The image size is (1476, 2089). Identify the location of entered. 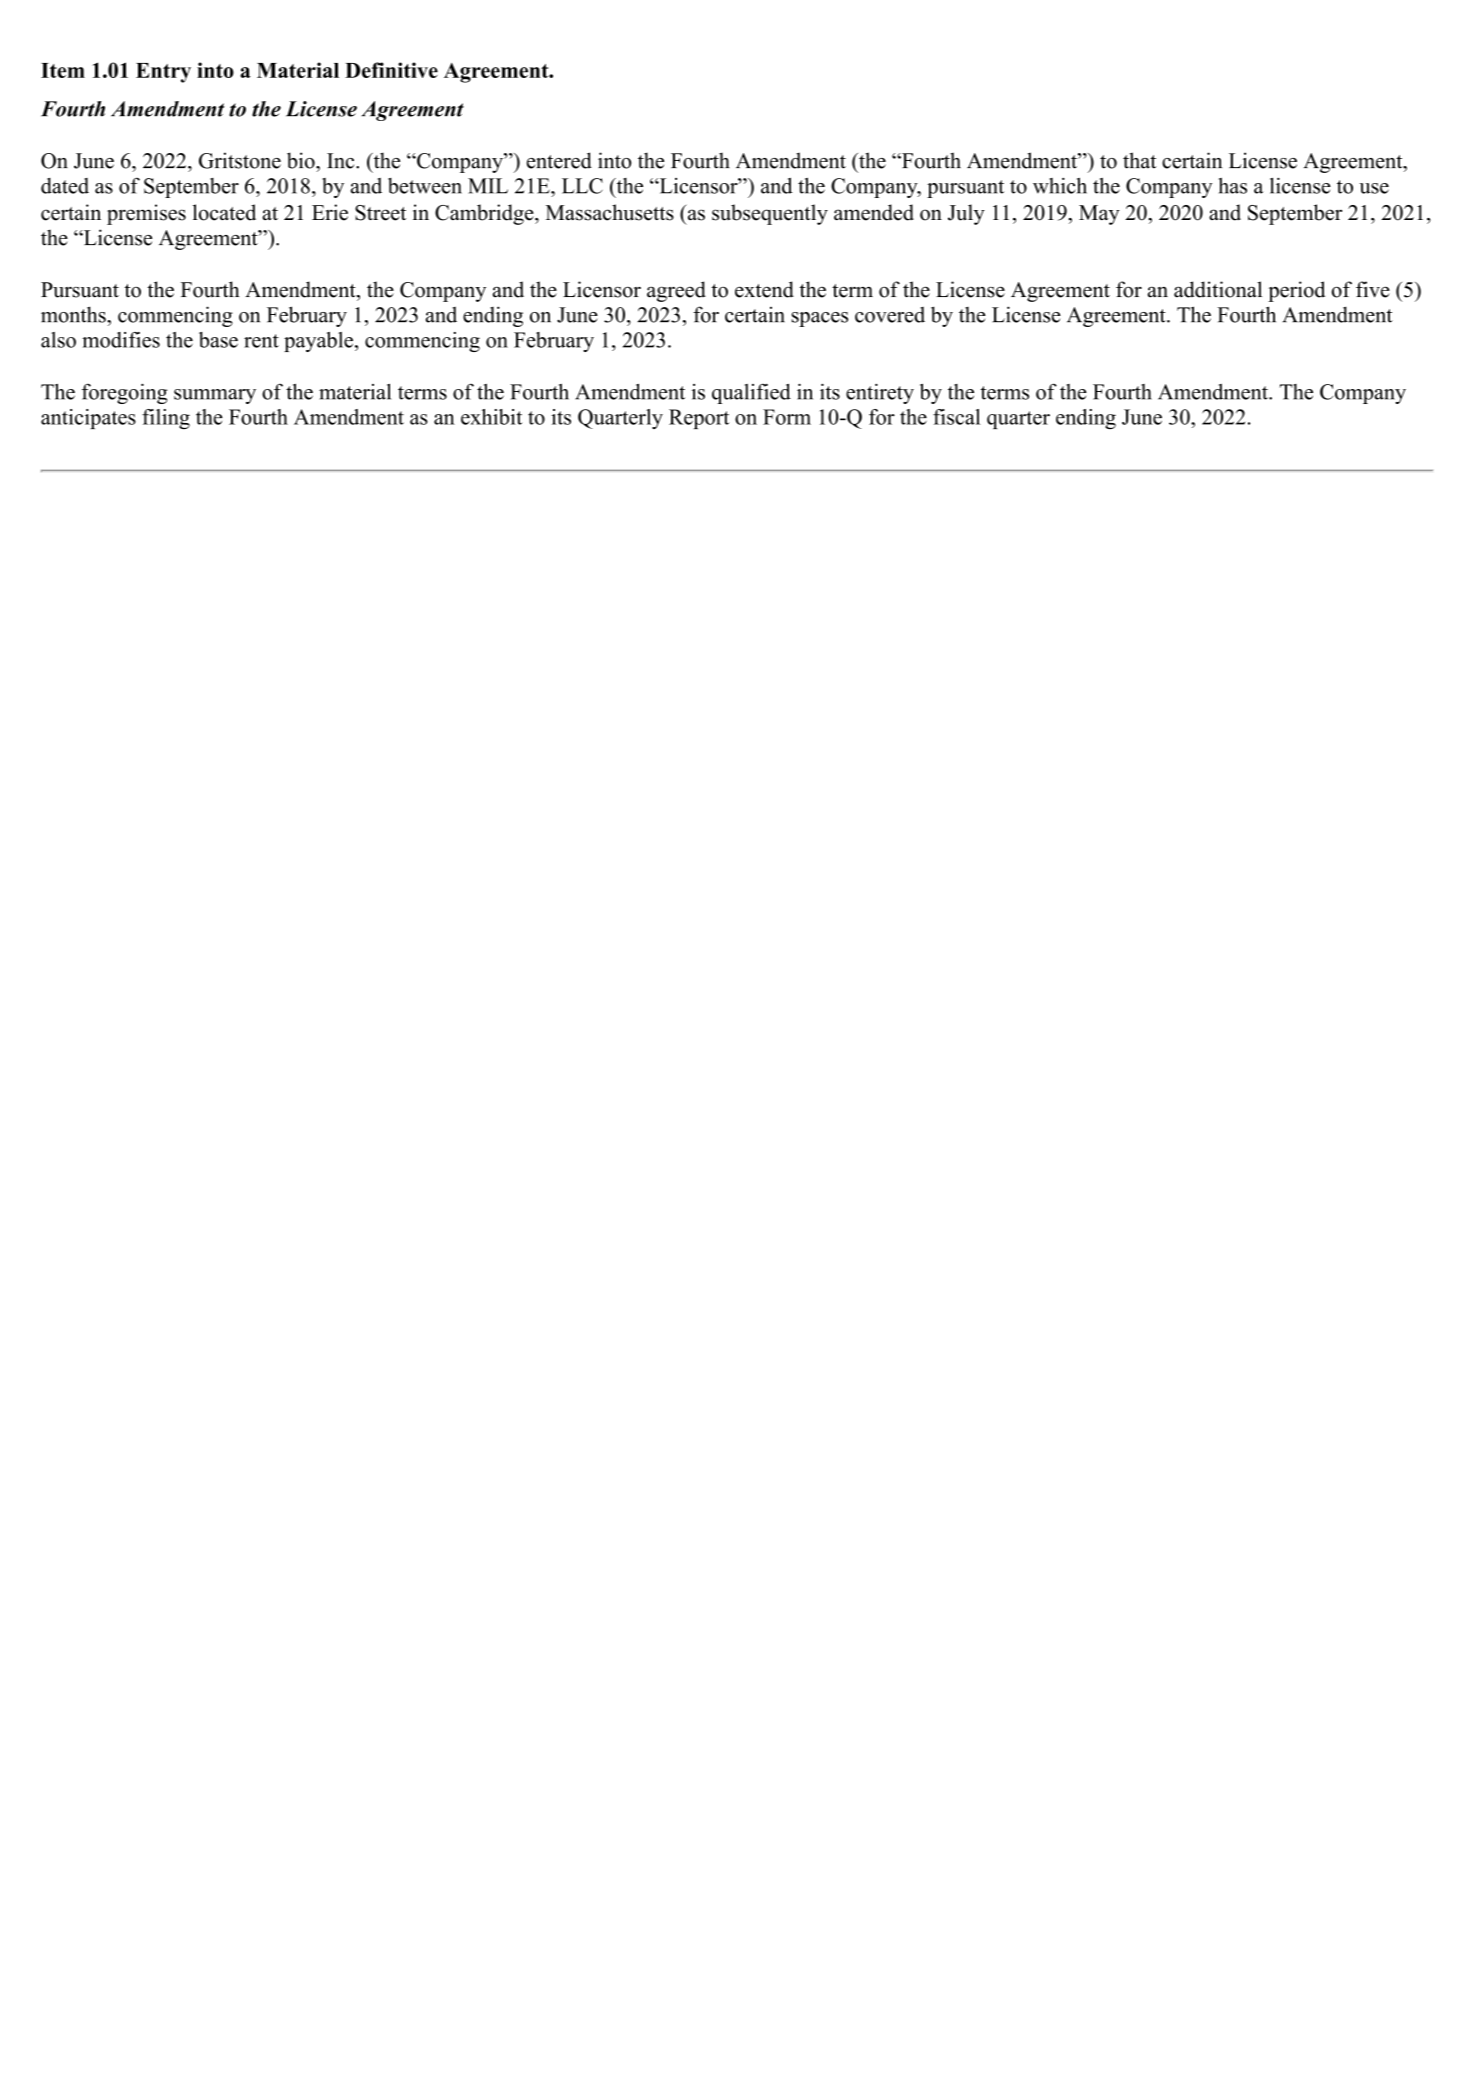
(559, 160).
